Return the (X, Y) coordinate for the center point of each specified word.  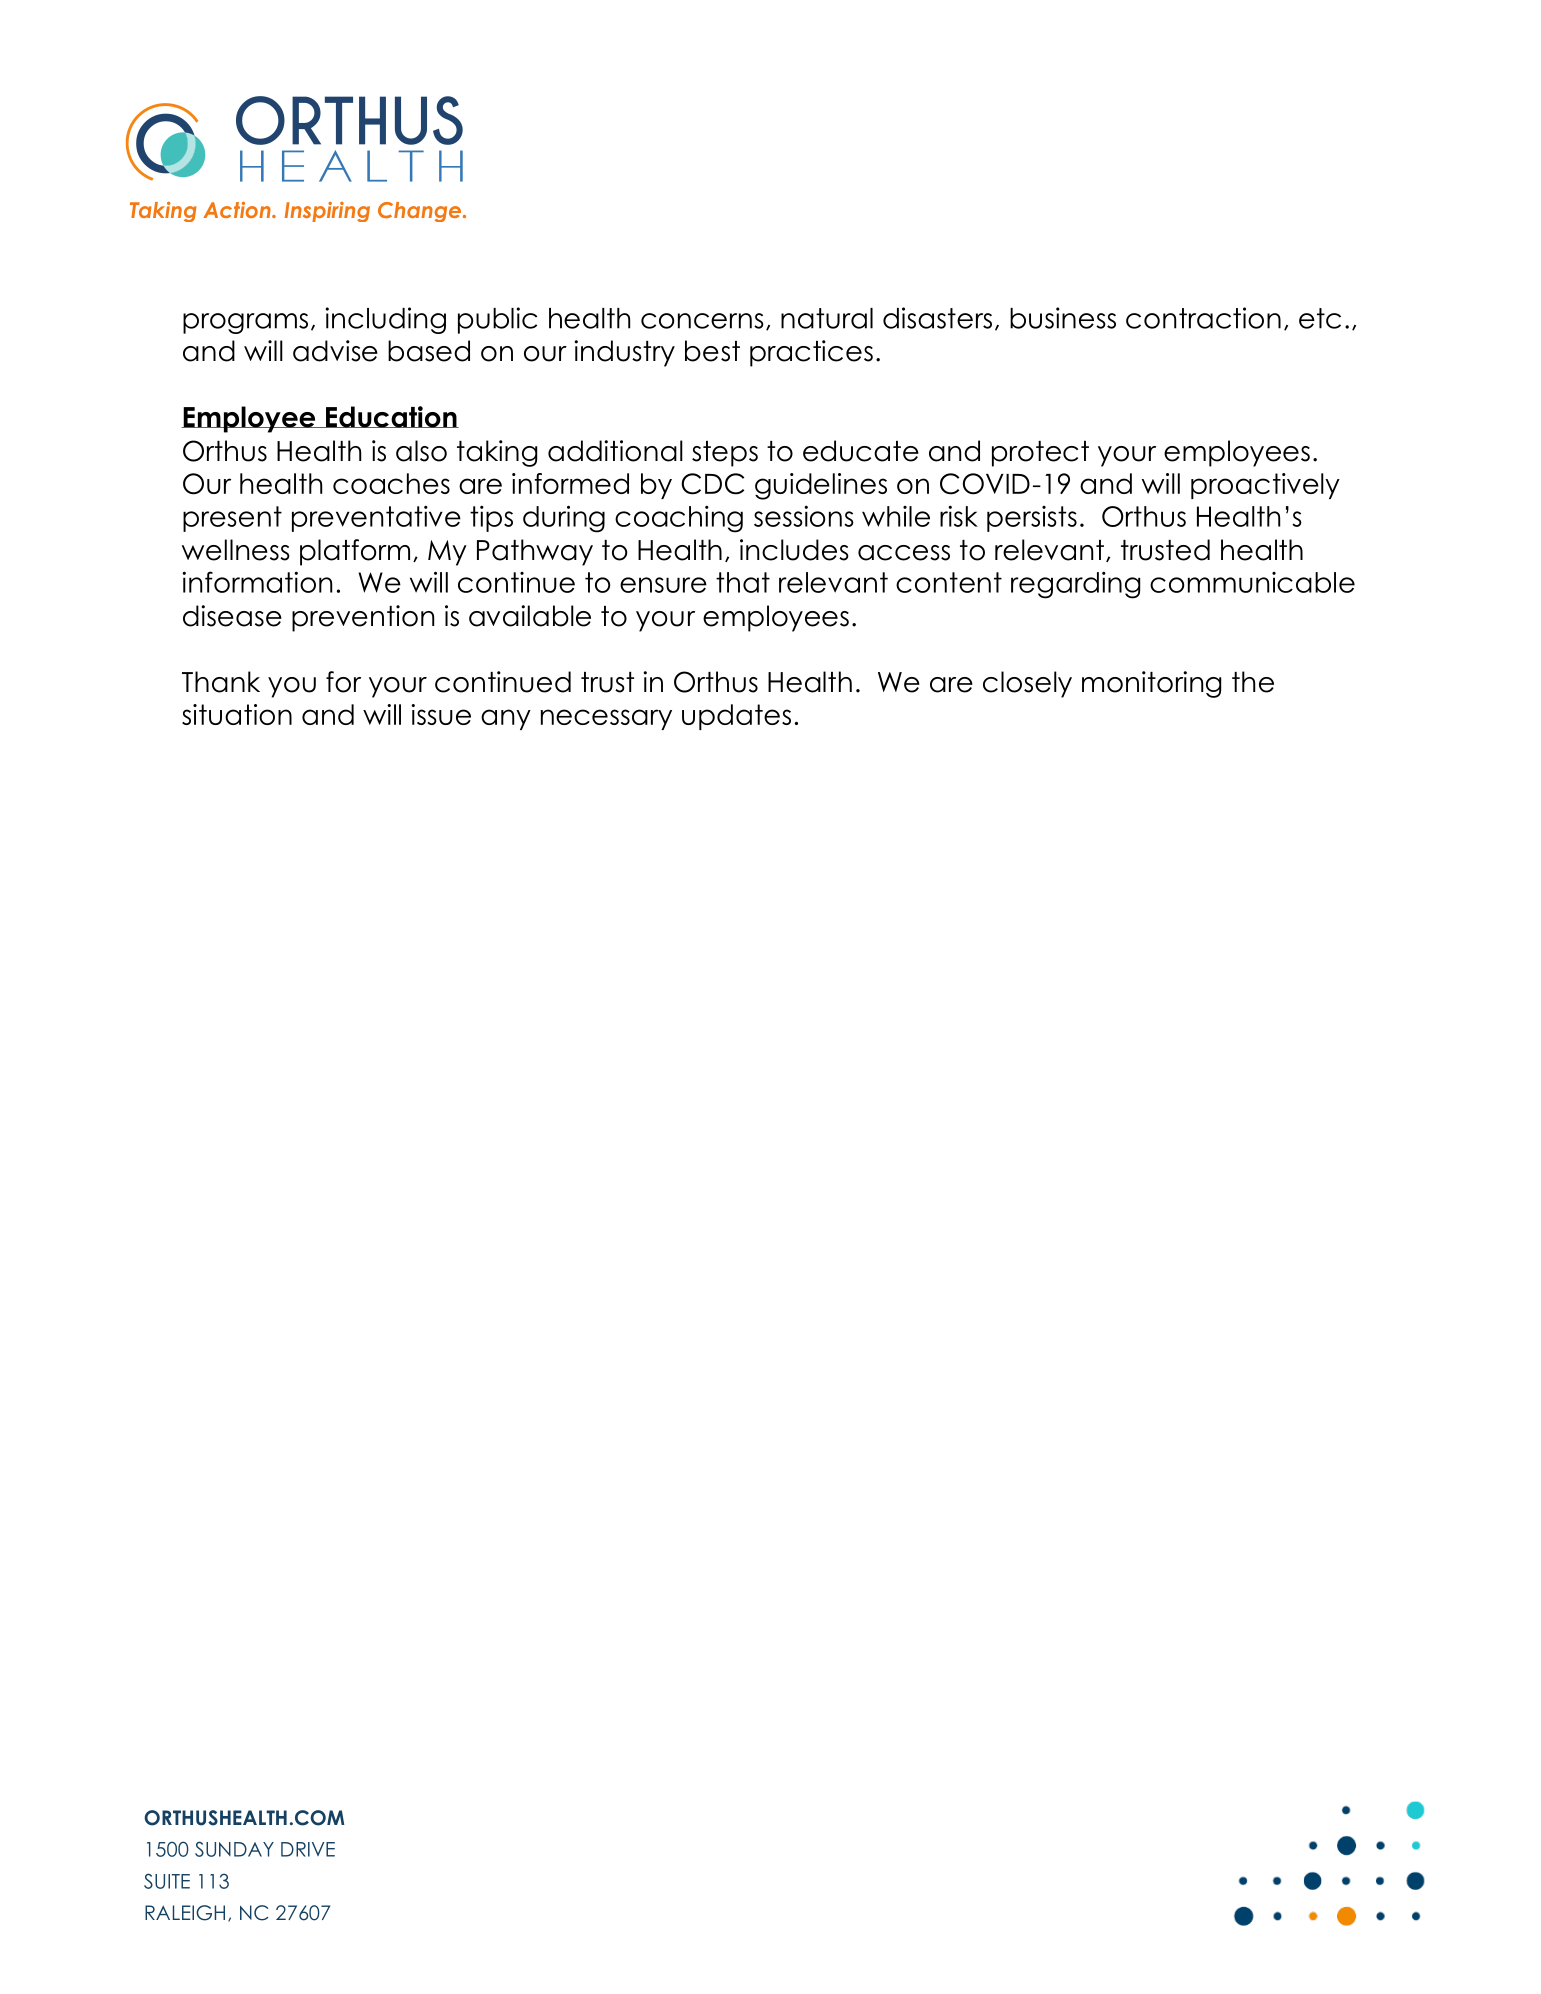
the (1253, 682)
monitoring (1151, 684)
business (1063, 318)
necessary (606, 719)
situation (237, 714)
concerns (702, 321)
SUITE (167, 1881)
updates (736, 717)
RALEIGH (185, 1913)
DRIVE (308, 1849)
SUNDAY (234, 1849)
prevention (363, 618)
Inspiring (327, 212)
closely (1027, 684)
